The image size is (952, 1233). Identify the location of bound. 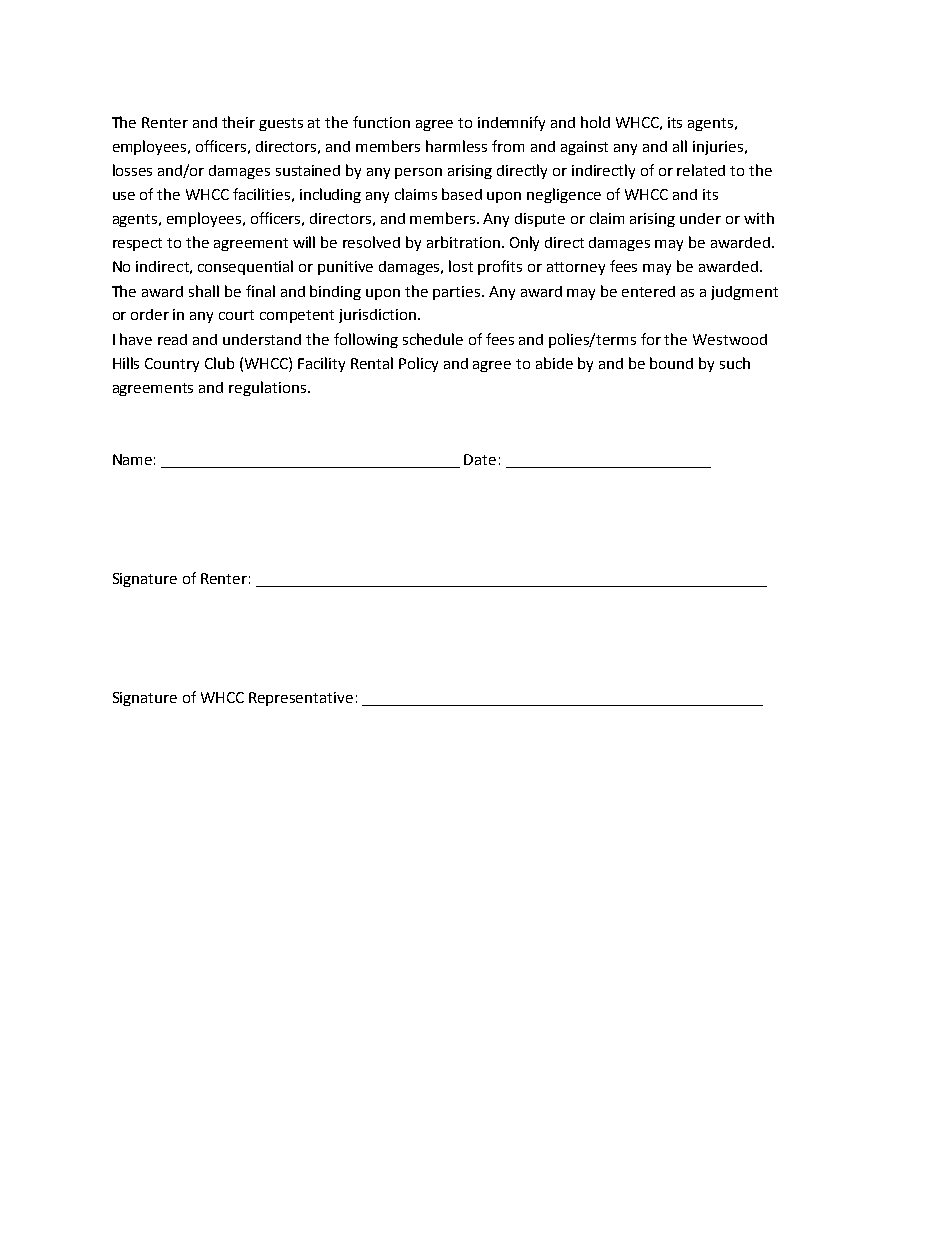
(671, 363).
